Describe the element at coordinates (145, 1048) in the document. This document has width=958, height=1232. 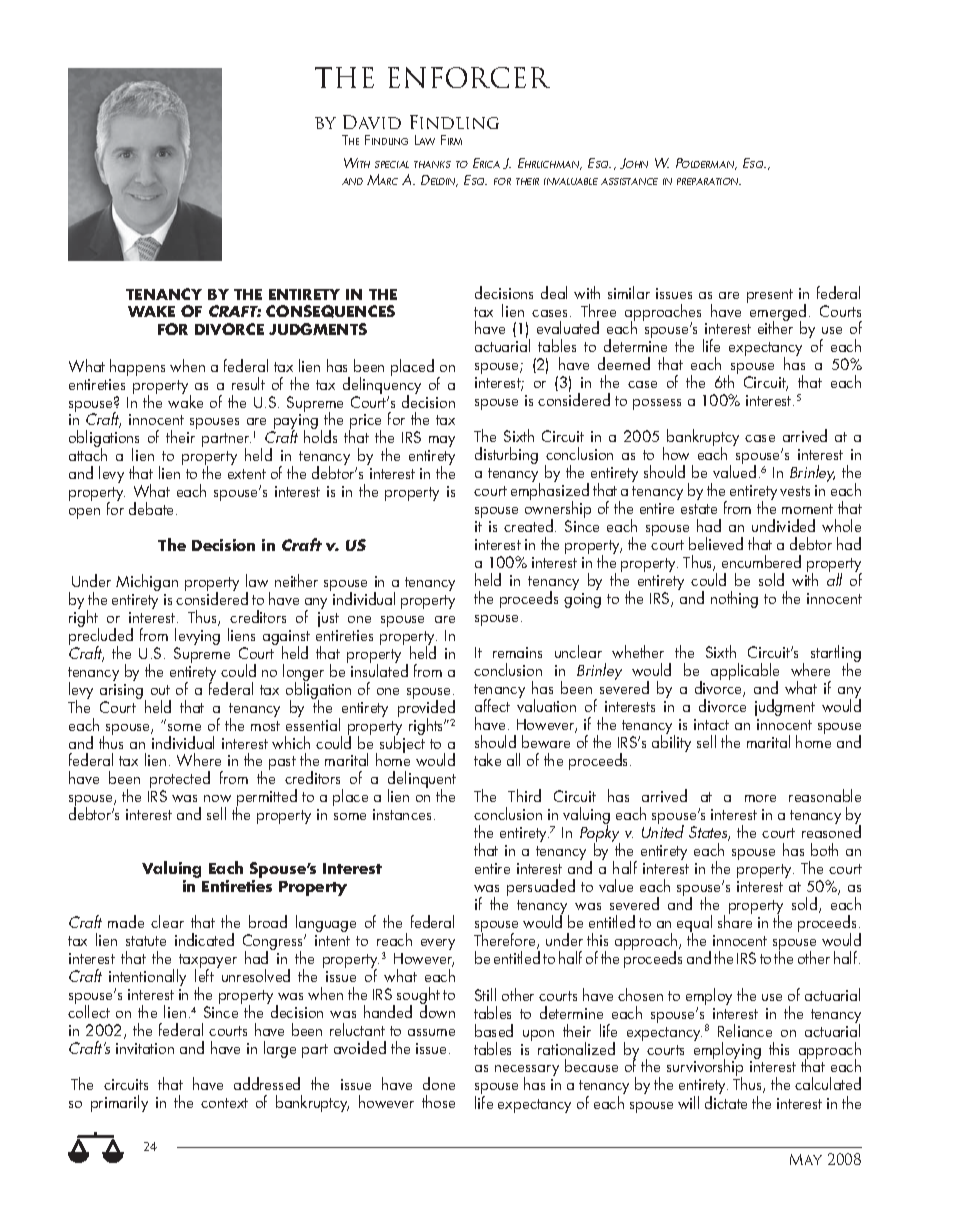
I see `invitation` at that location.
